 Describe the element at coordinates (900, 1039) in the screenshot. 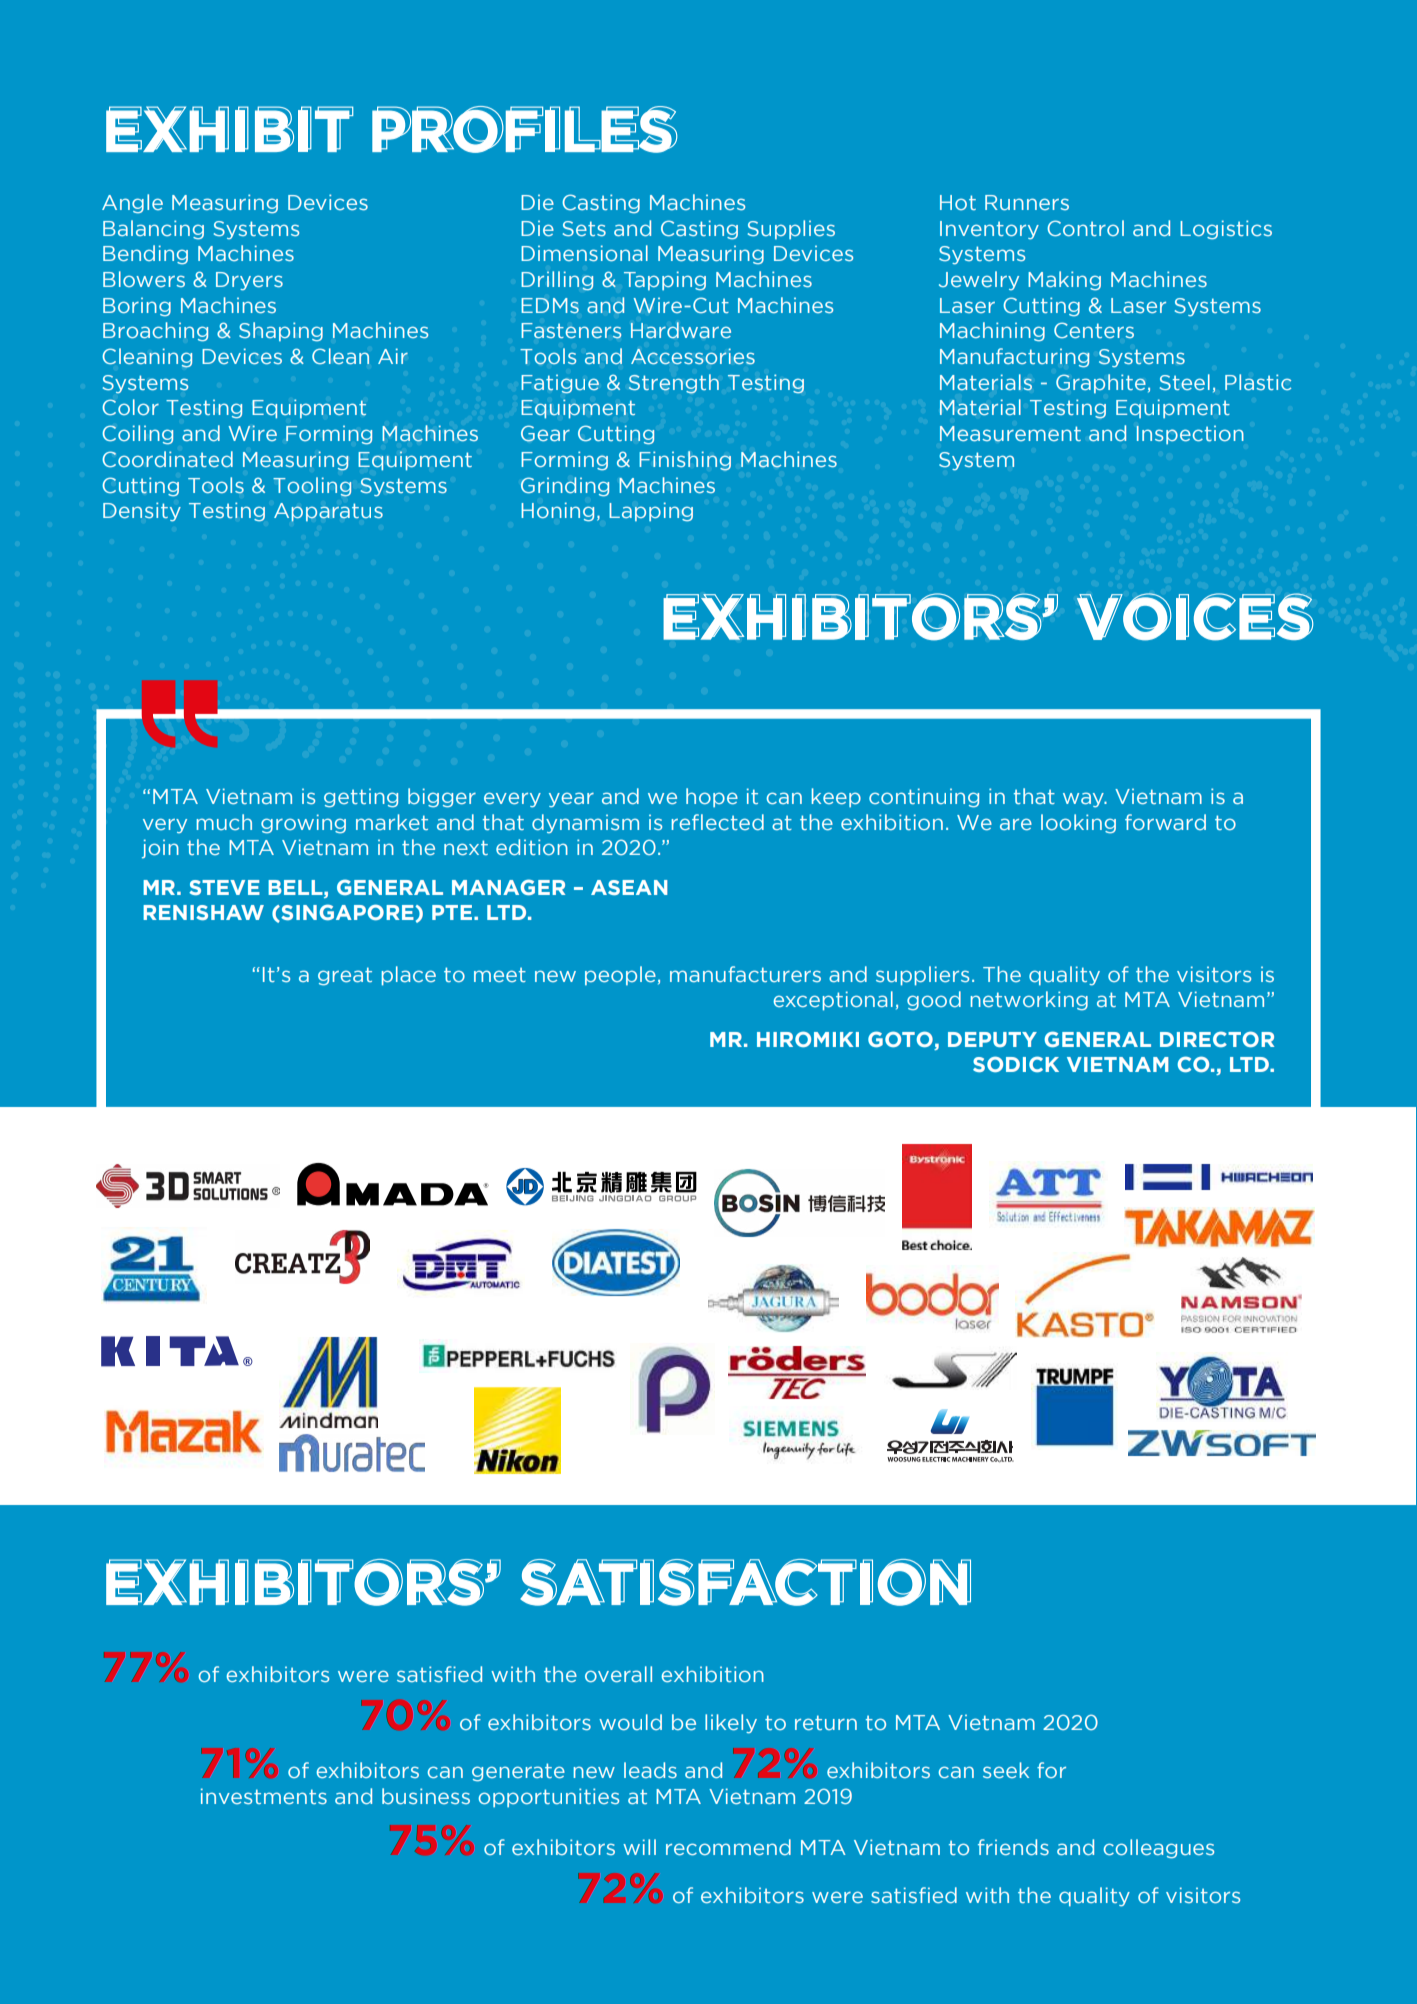

I see `GOTO` at that location.
